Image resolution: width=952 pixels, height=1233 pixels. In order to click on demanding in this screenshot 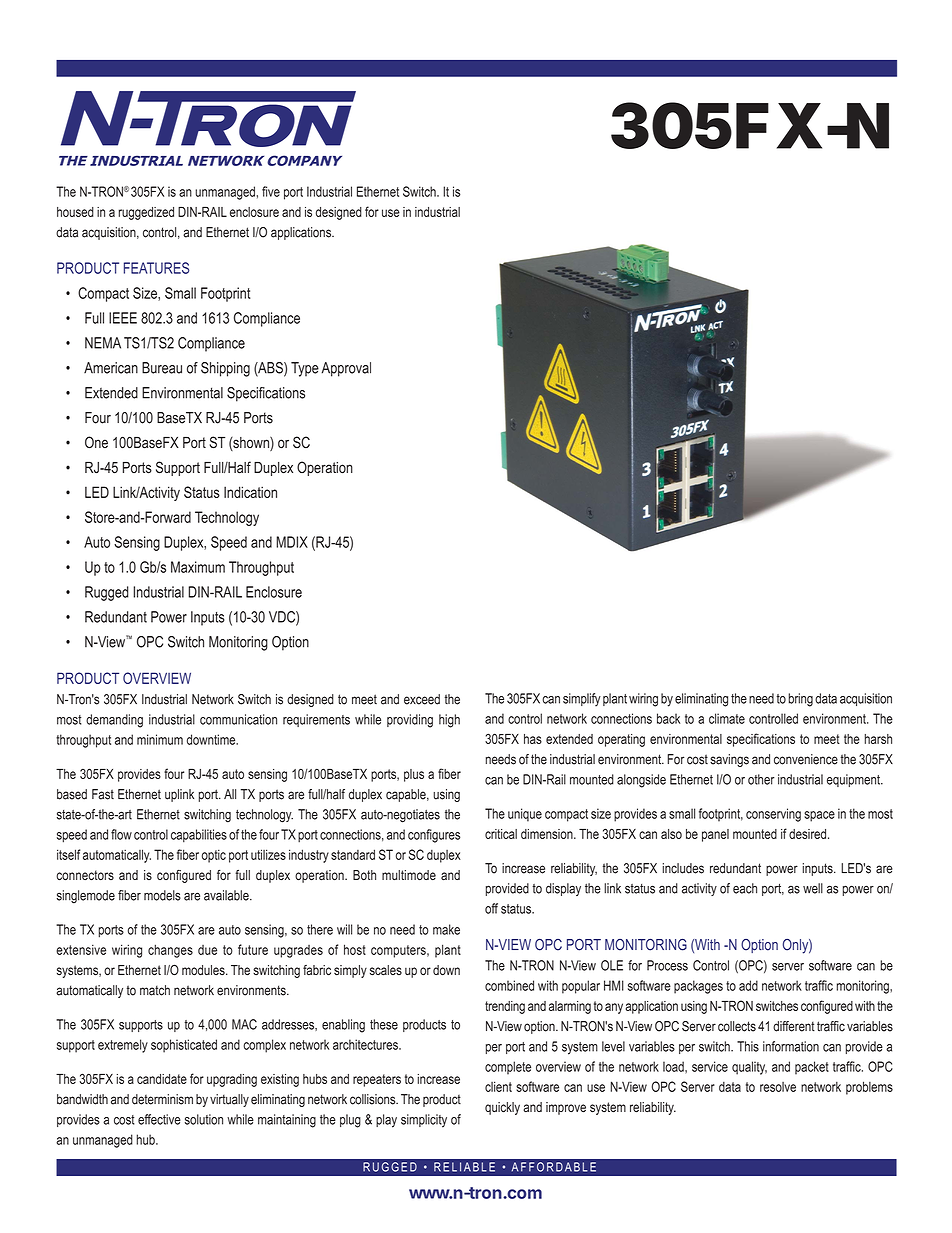, I will do `click(114, 721)`.
